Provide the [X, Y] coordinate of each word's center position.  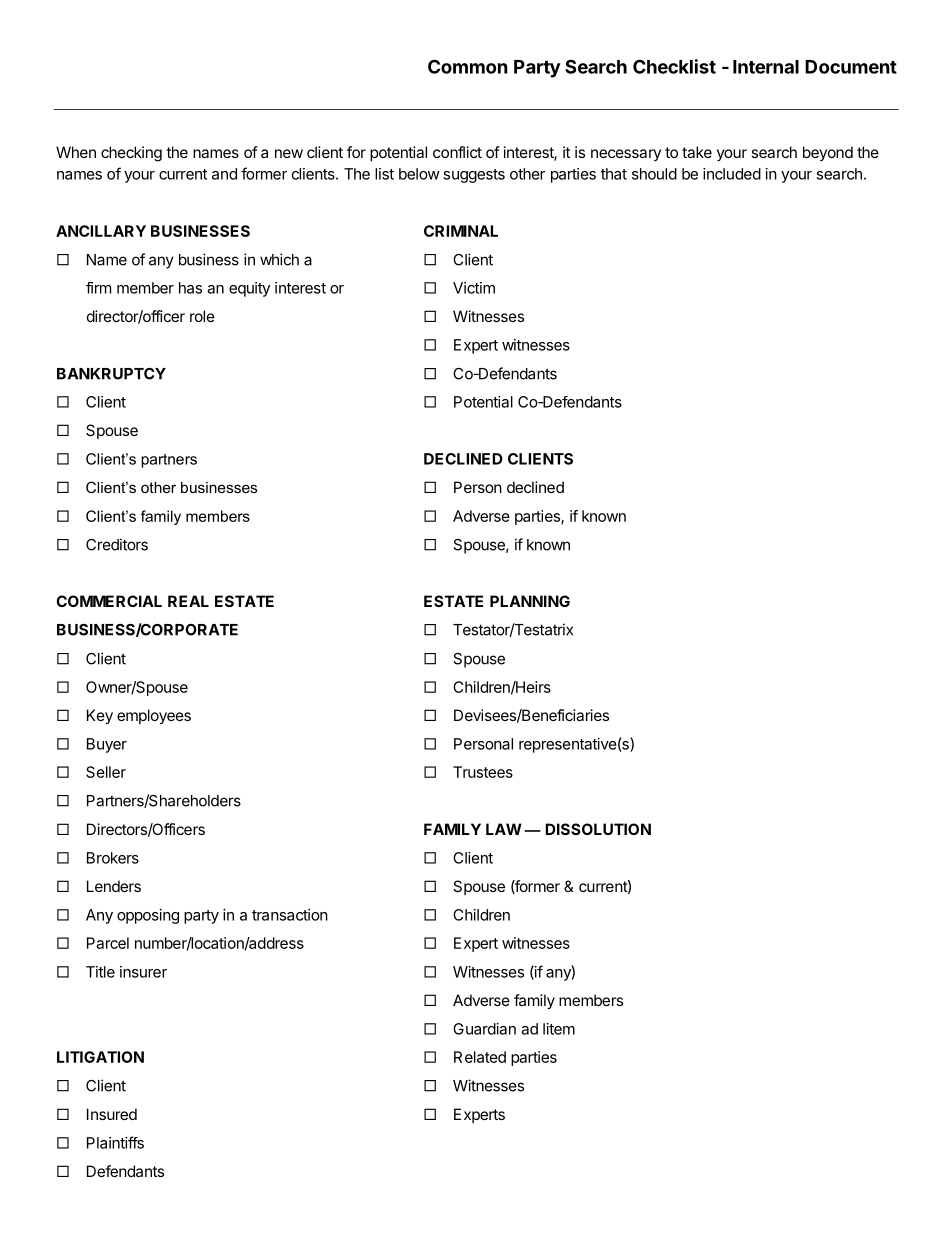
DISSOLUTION [598, 829]
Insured [112, 1114]
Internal [766, 67]
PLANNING [530, 601]
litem [559, 1029]
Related [480, 1057]
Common [468, 66]
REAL [188, 601]
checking [131, 154]
